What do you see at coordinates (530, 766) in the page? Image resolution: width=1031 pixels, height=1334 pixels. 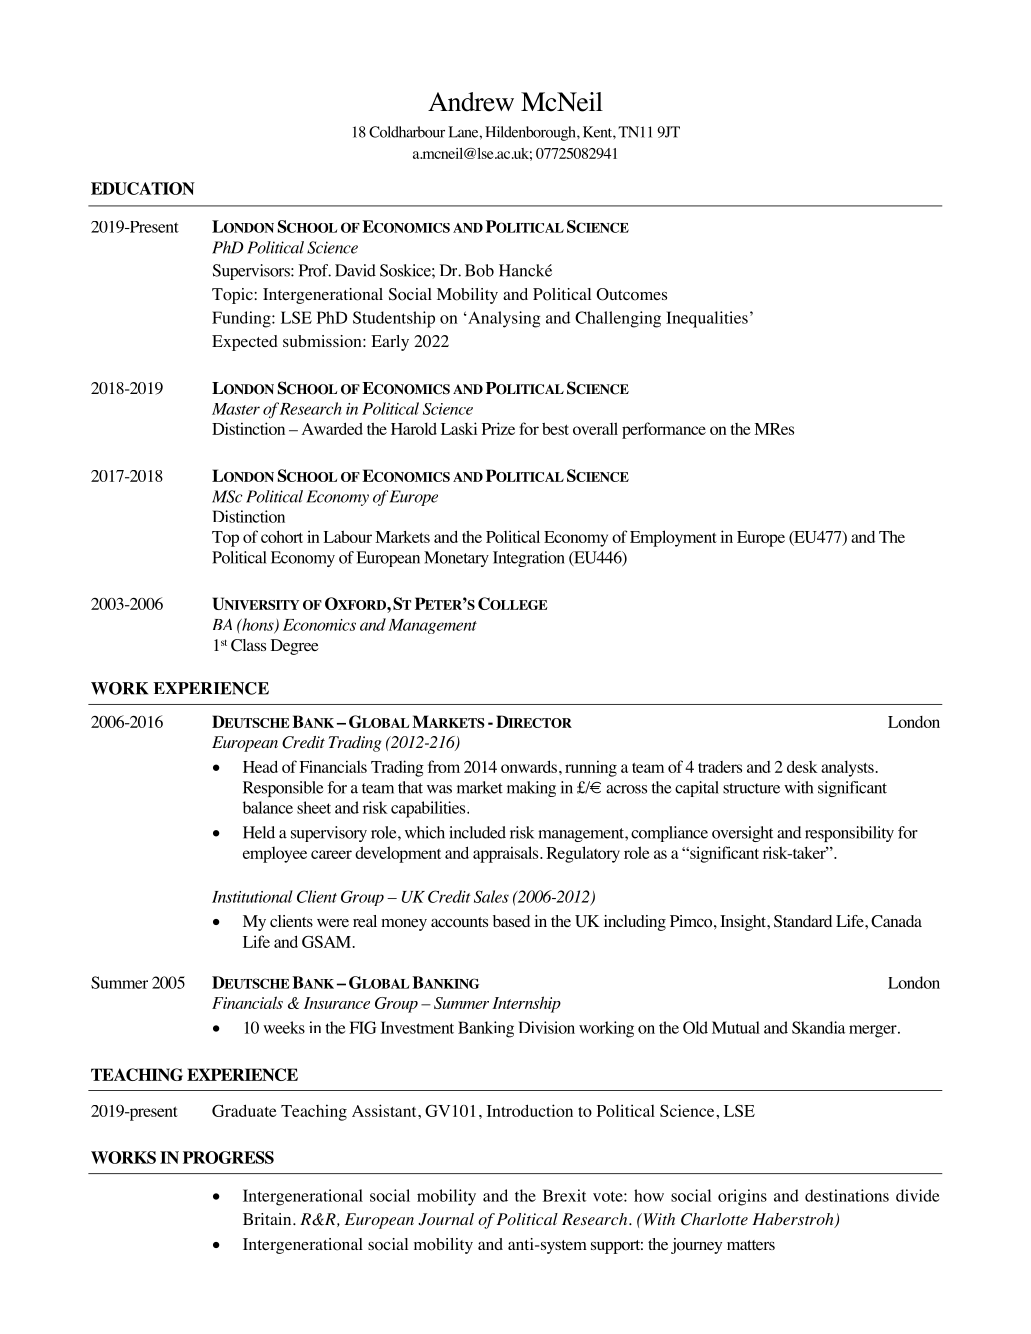 I see `onwards` at bounding box center [530, 766].
